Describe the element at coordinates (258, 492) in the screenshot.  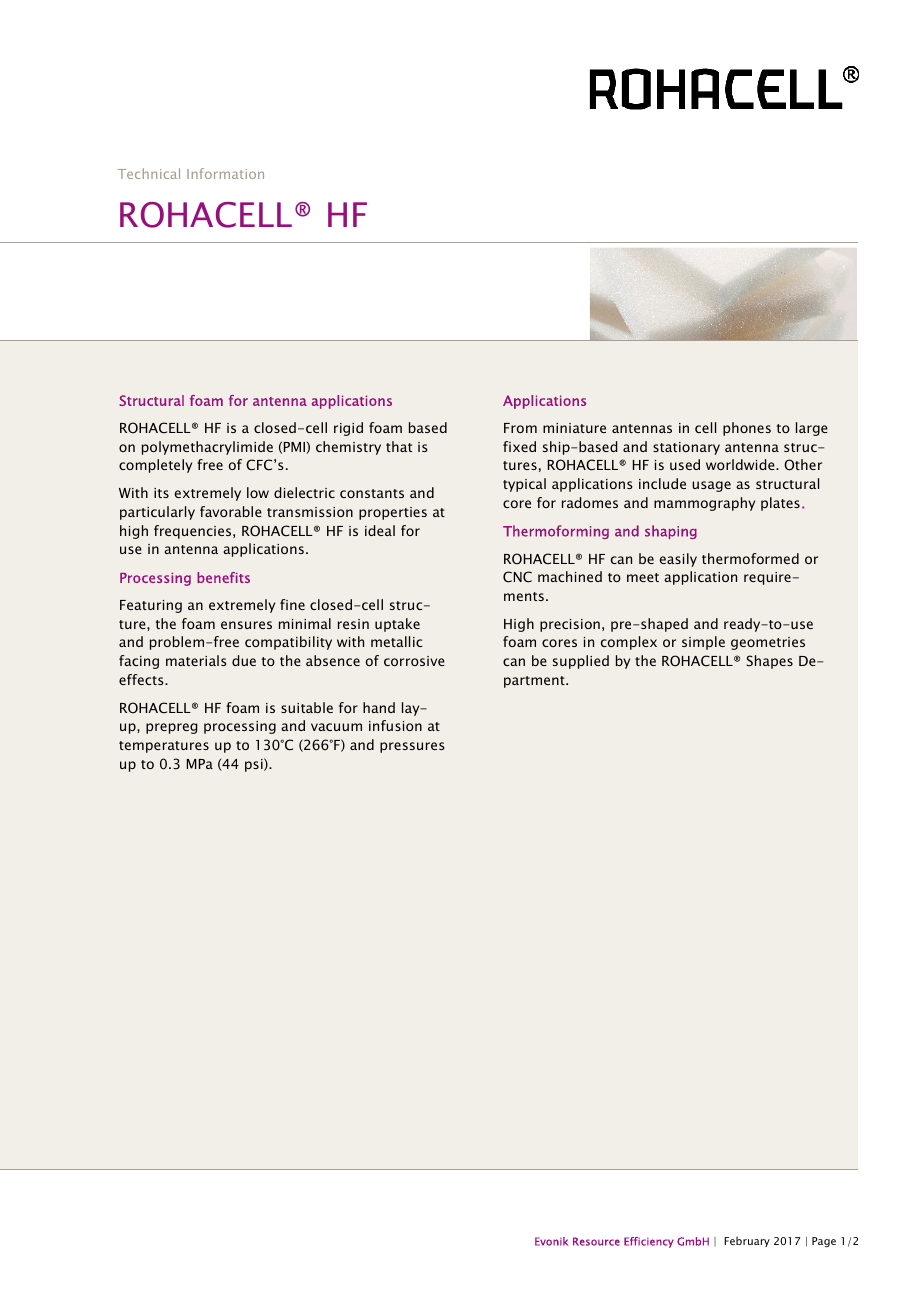
I see `low` at that location.
